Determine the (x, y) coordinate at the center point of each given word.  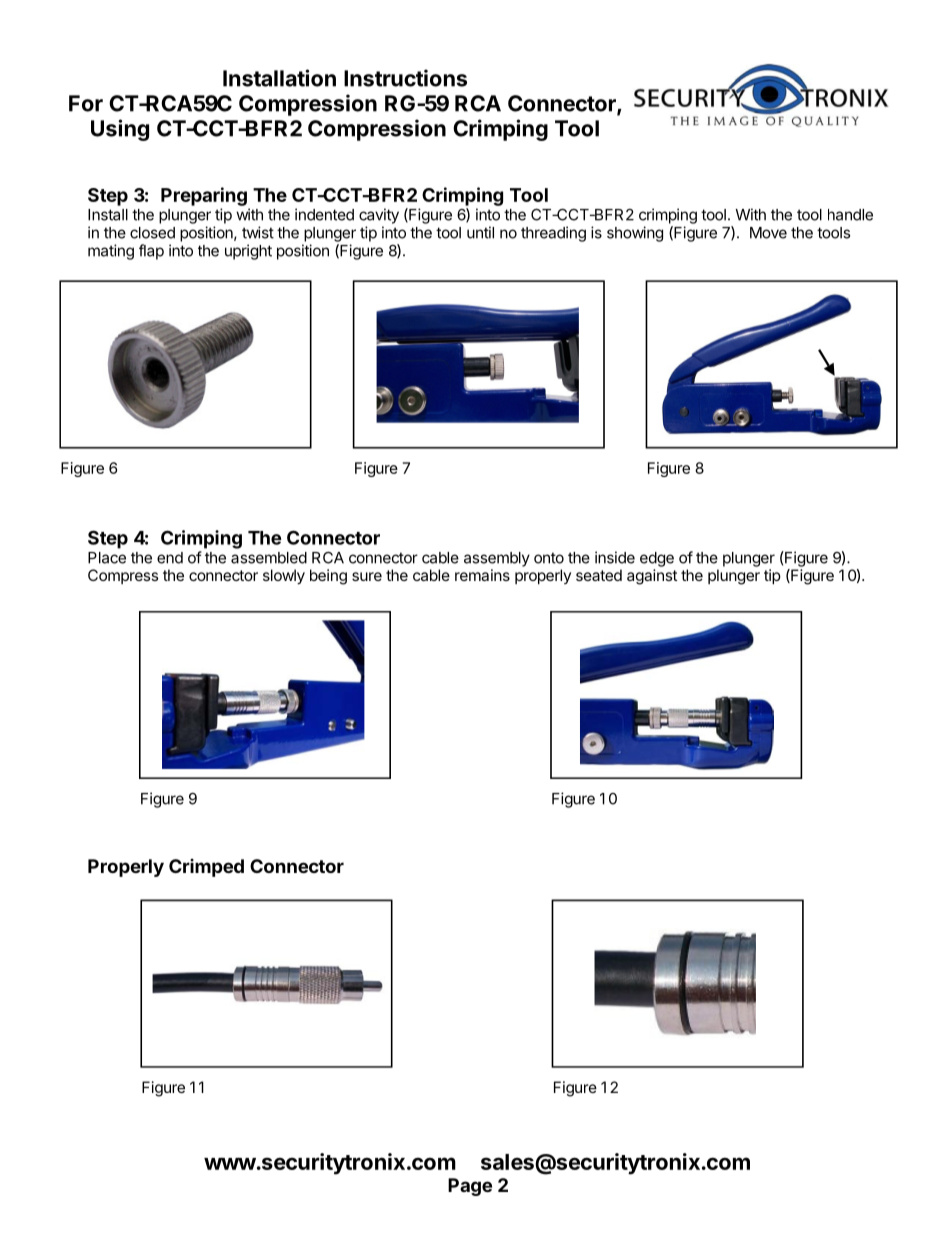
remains (482, 575)
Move (768, 233)
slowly (284, 577)
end (170, 558)
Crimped (206, 868)
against (652, 577)
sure (367, 576)
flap (151, 252)
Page (470, 1187)
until (480, 232)
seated (599, 575)
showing (635, 234)
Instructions (405, 78)
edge (657, 559)
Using (120, 130)
